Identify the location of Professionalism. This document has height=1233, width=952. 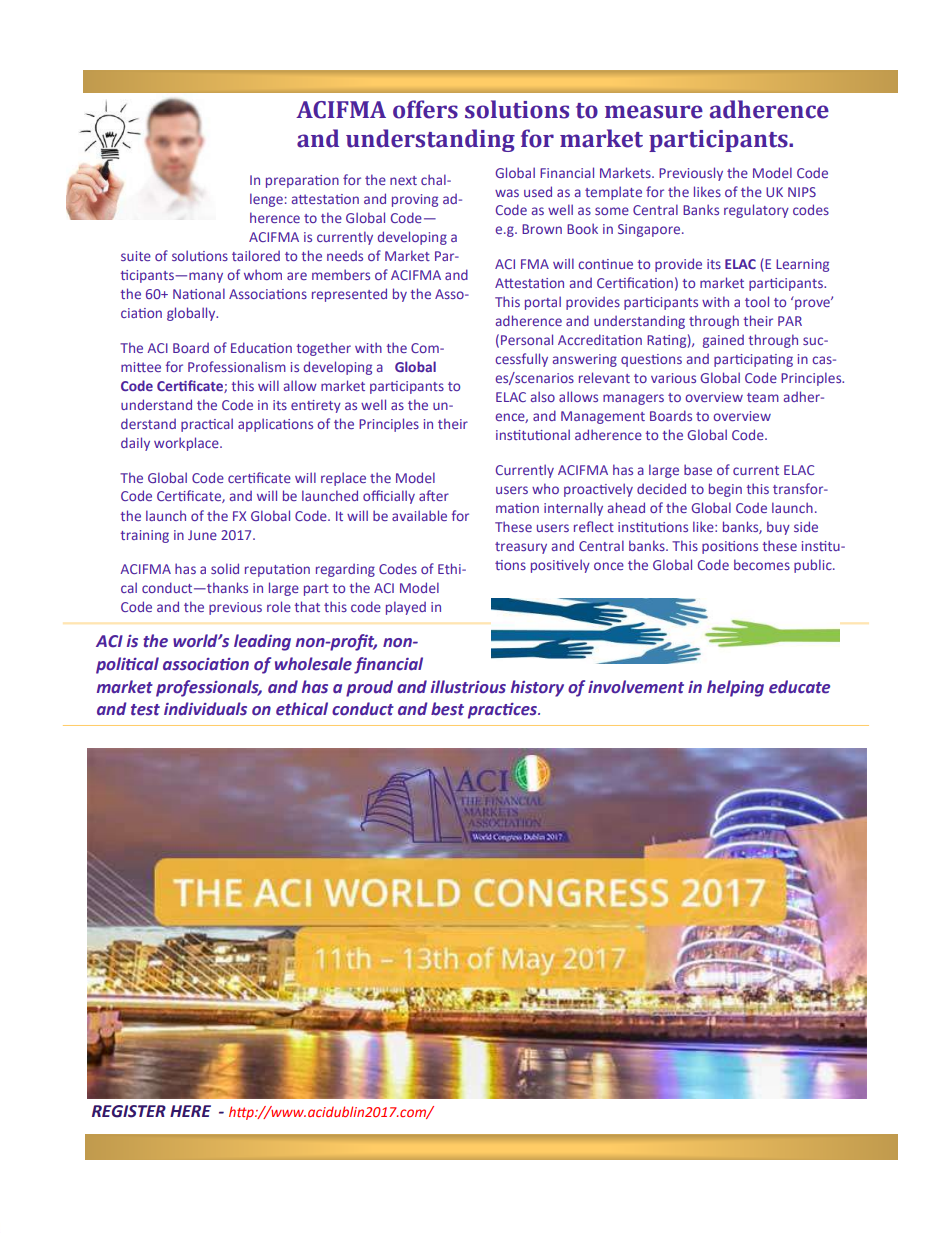
(237, 366).
